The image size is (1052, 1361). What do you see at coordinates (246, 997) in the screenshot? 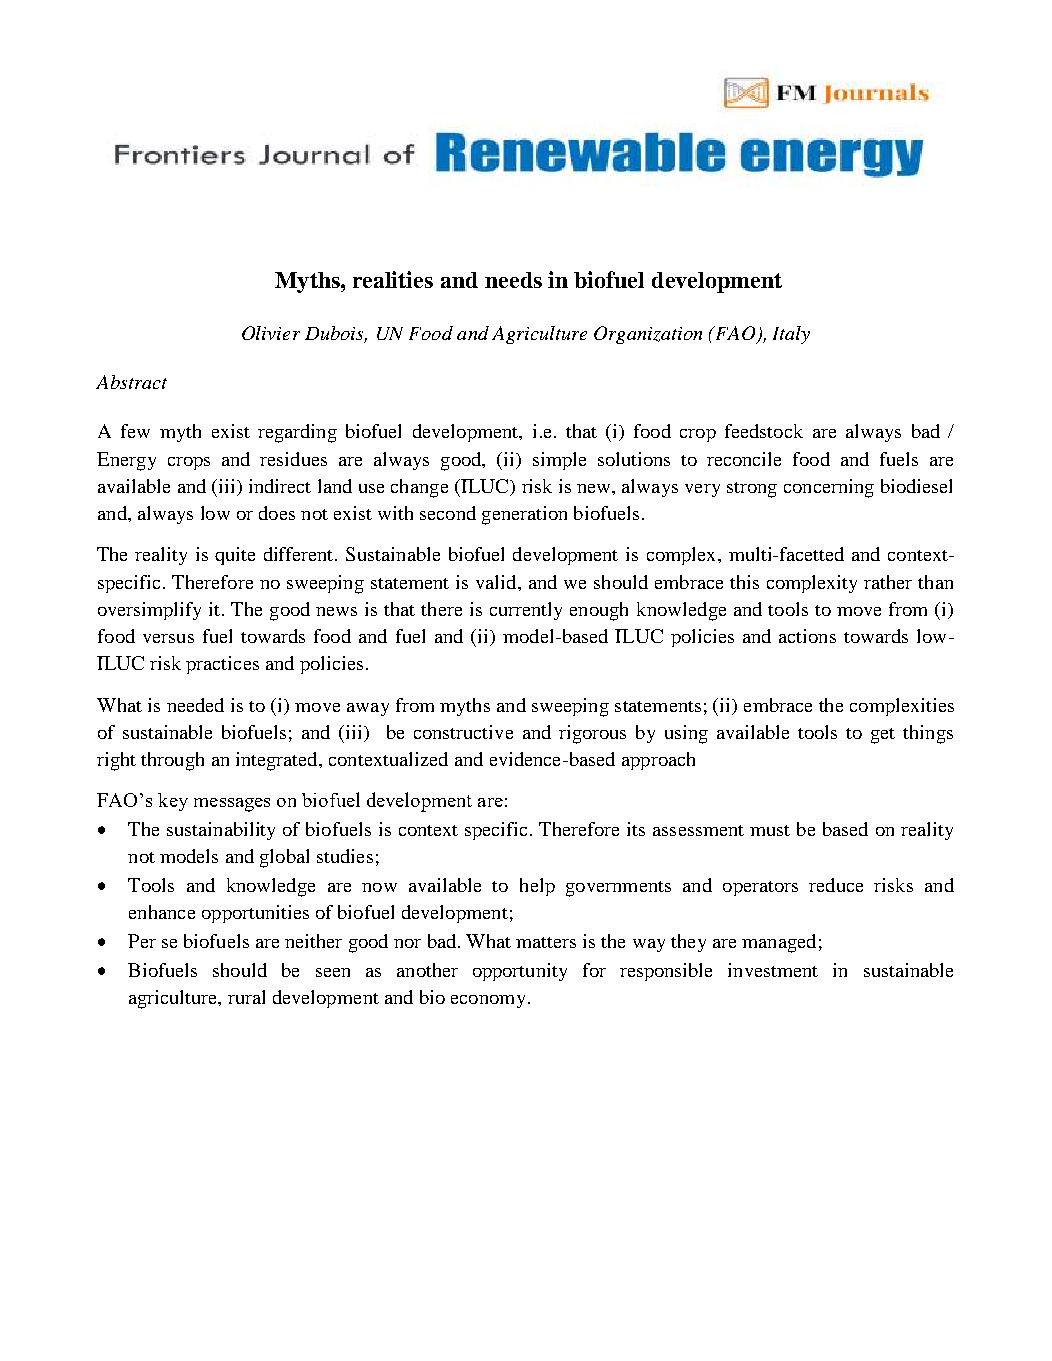
I see `rural` at bounding box center [246, 997].
